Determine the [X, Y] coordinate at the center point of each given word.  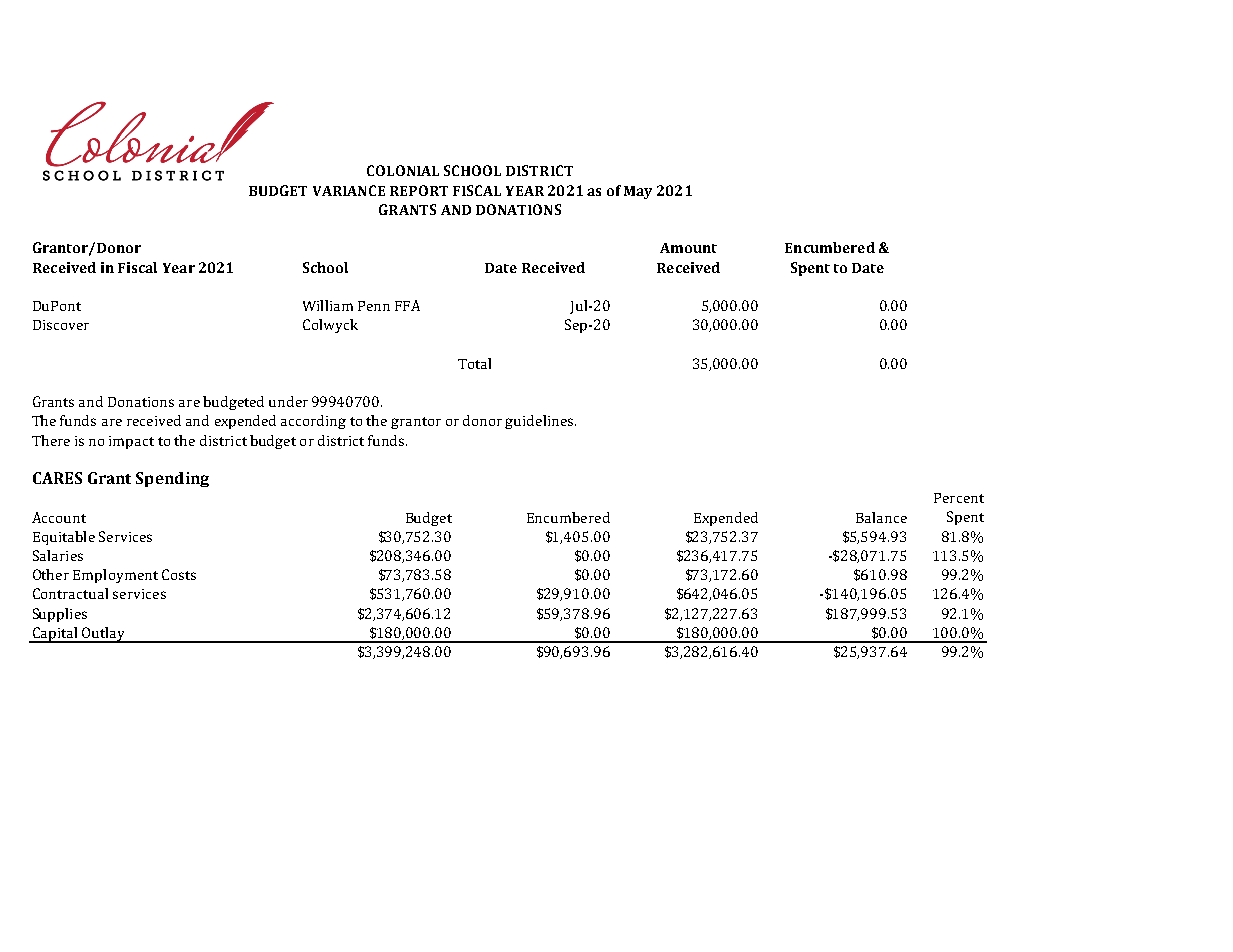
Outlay [104, 635]
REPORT [419, 190]
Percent [959, 498]
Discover [61, 325]
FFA [407, 305]
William [328, 305]
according [313, 422]
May [638, 192]
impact [131, 442]
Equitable [64, 538]
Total [474, 363]
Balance [881, 517]
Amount [688, 248]
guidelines [540, 422]
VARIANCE [349, 190]
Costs [179, 574]
